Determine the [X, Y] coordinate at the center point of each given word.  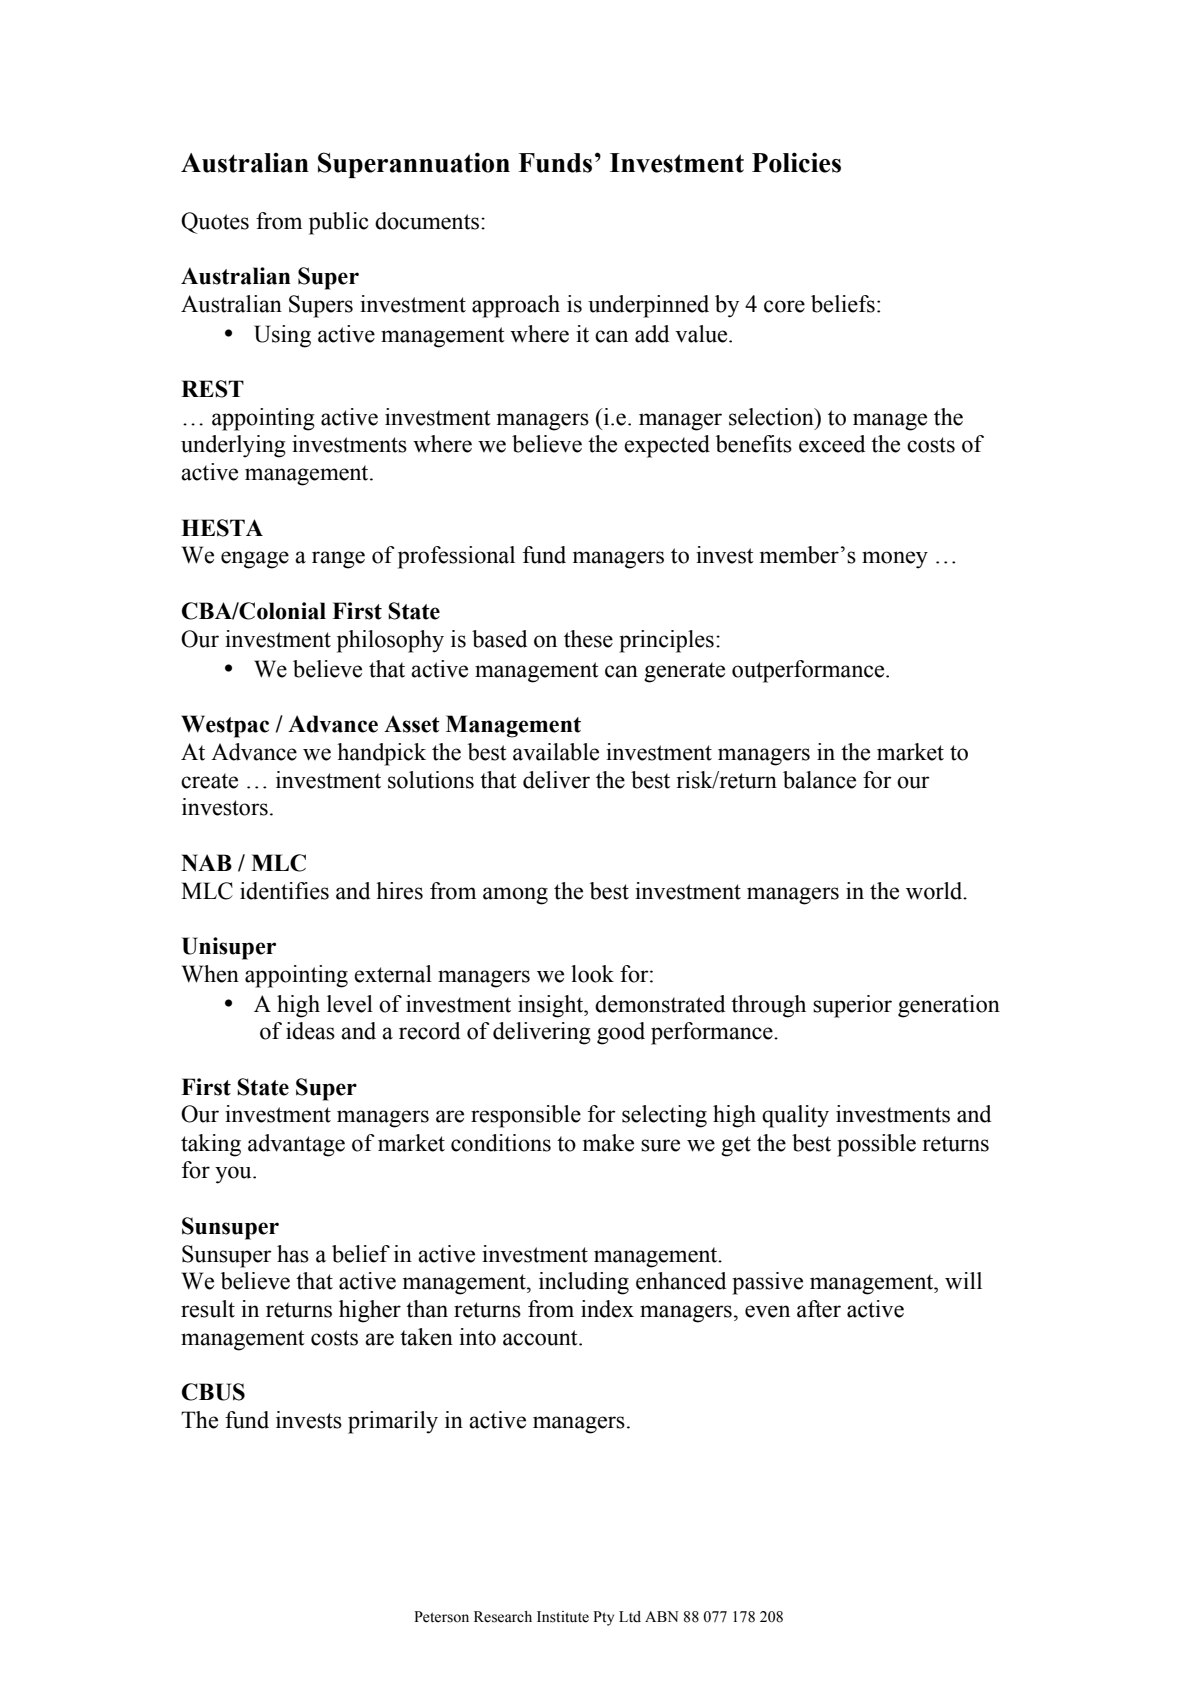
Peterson [441, 1617]
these [588, 639]
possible [876, 1145]
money [895, 560]
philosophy [390, 641]
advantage [296, 1145]
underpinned [648, 306]
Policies [796, 162]
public [339, 223]
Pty [603, 1618]
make [608, 1143]
